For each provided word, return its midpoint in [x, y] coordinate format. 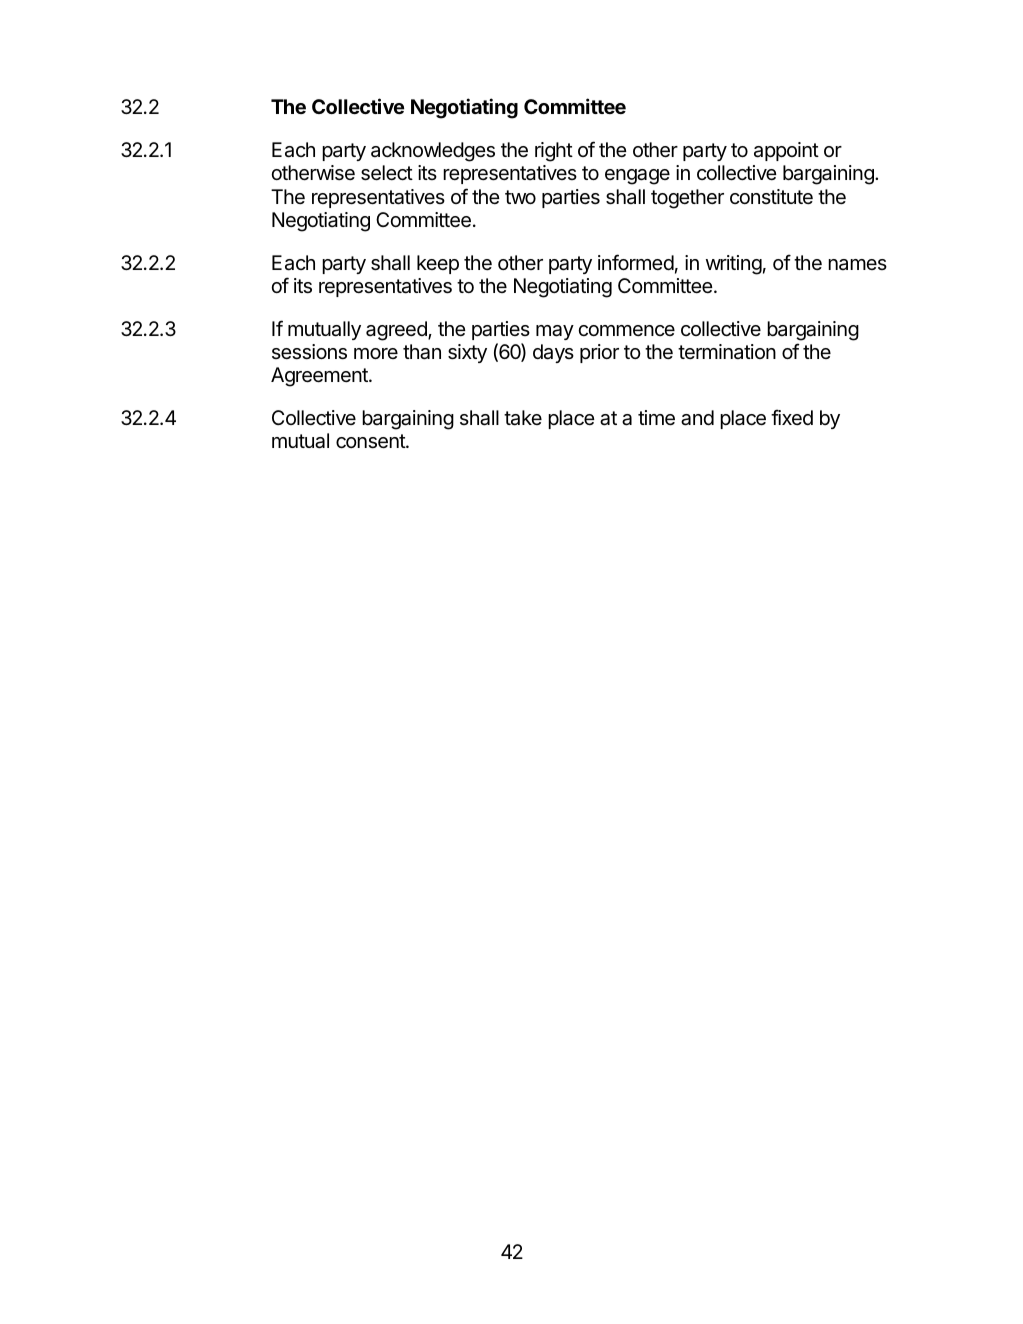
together [687, 199]
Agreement [320, 377]
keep [438, 264]
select [387, 173]
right [554, 152]
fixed [792, 417]
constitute [771, 196]
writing [734, 265]
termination [727, 352]
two [520, 197]
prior [599, 353]
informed [636, 262]
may [555, 332]
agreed [397, 331]
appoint [786, 151]
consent [371, 441]
